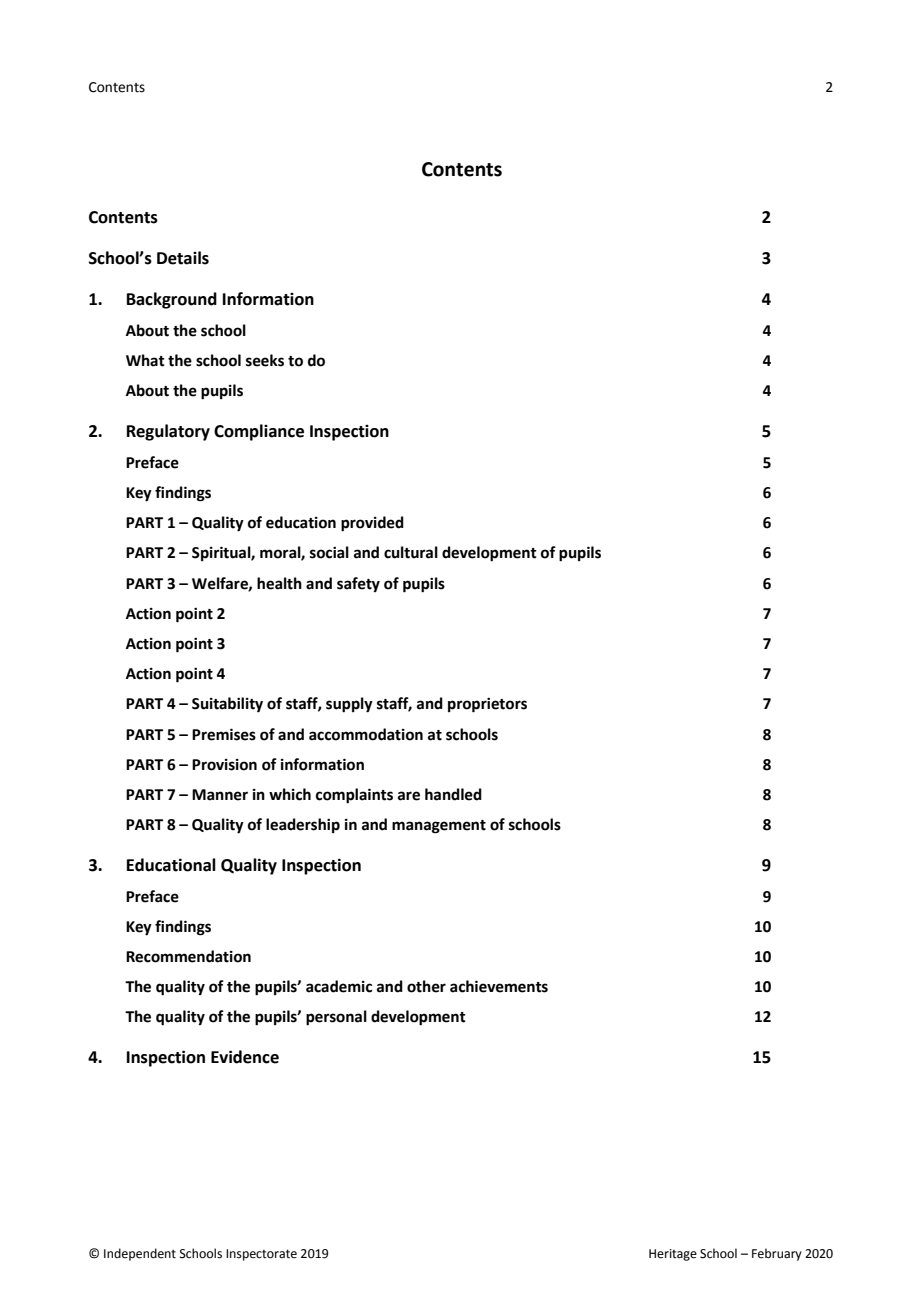 This screenshot has height=1308, width=924. Describe the element at coordinates (453, 794) in the screenshot. I see `handled` at that location.
